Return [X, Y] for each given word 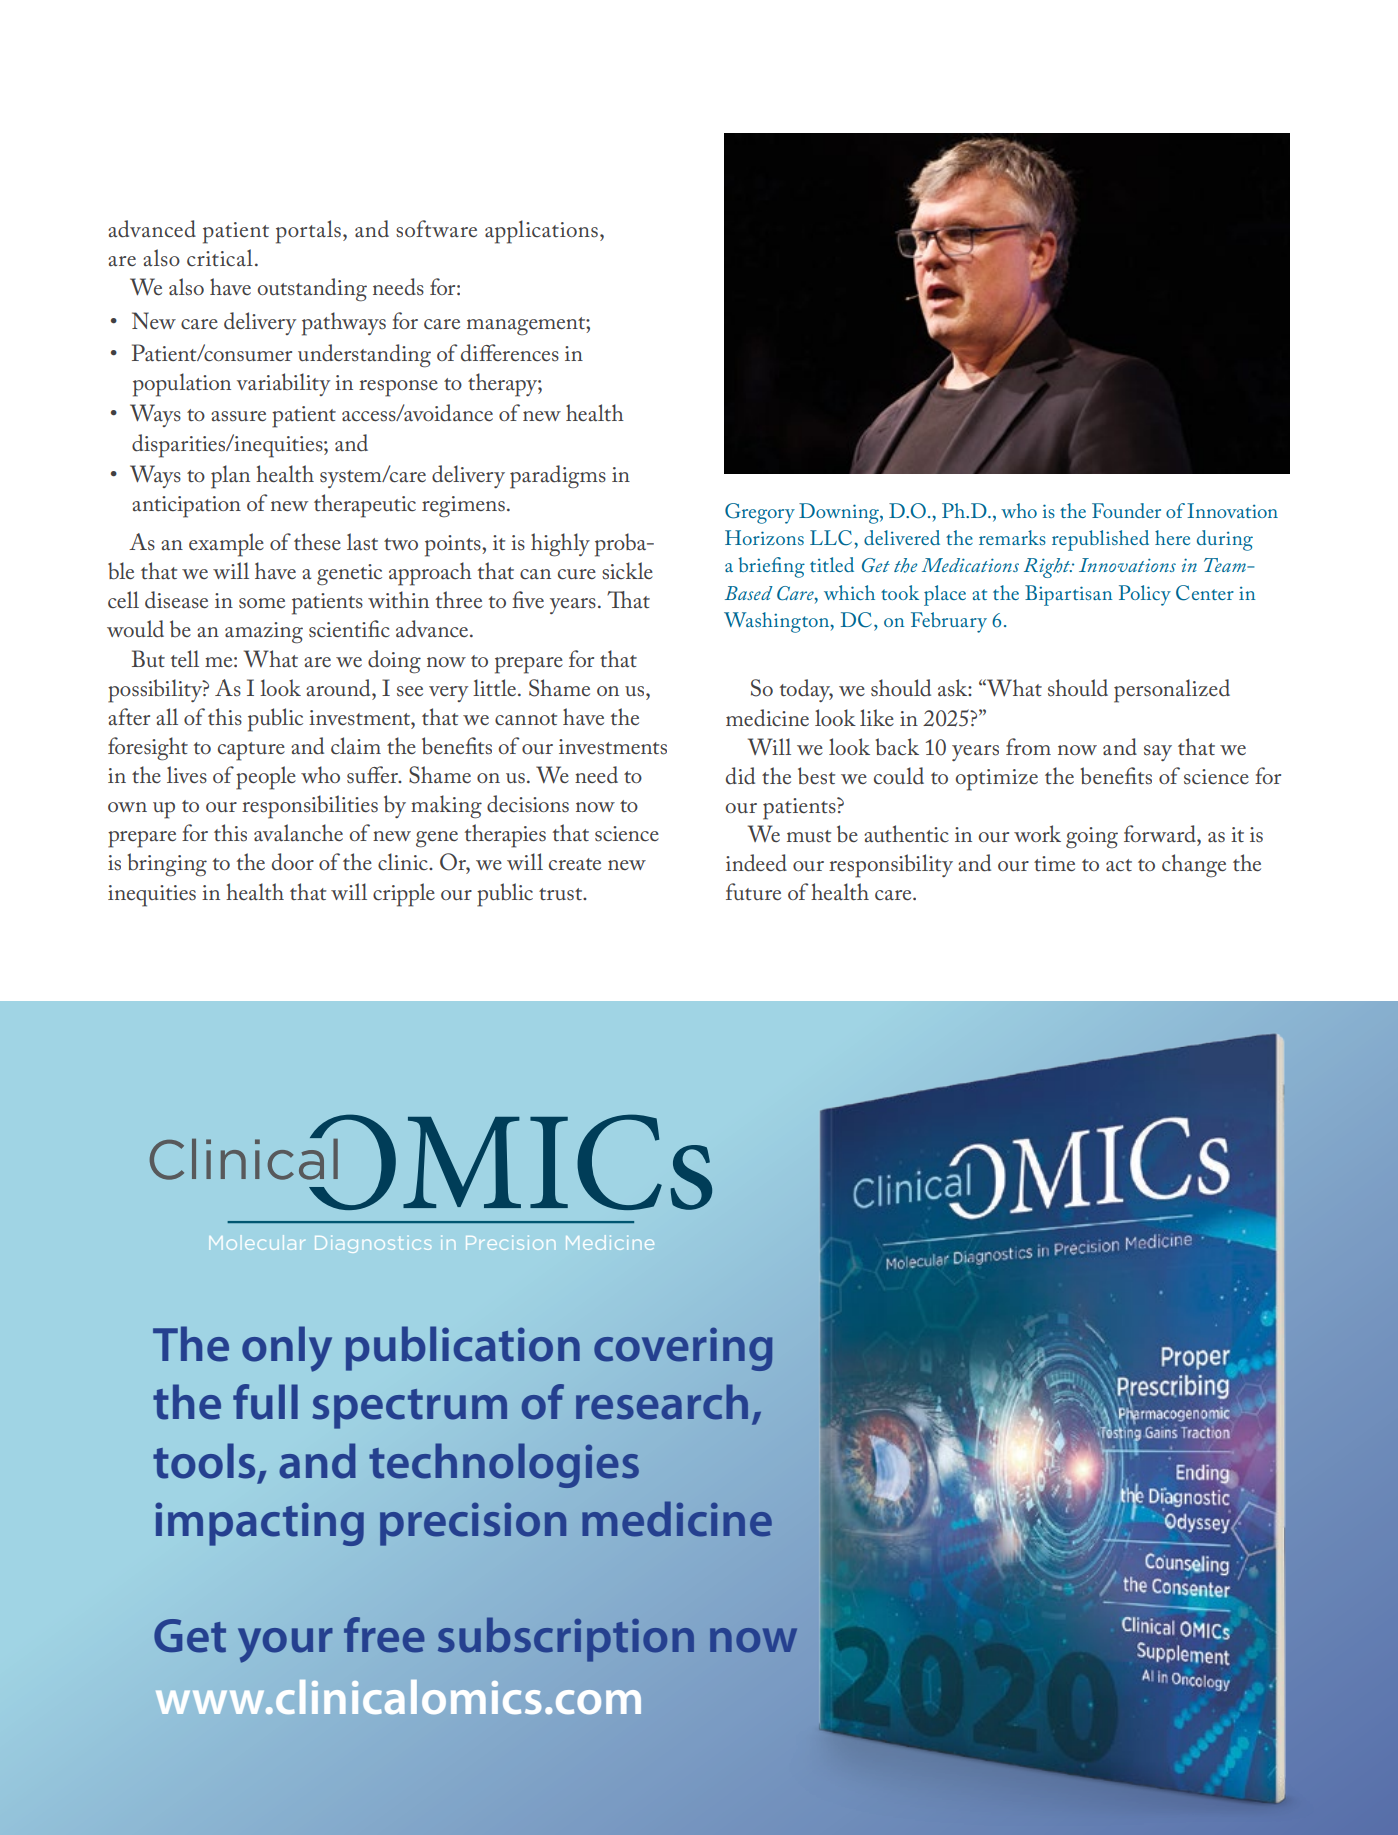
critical [220, 257]
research [662, 1402]
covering [683, 1349]
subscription [566, 1640]
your [285, 1645]
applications [541, 232]
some [262, 603]
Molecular [257, 1242]
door [293, 862]
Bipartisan [1068, 595]
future [753, 891]
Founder [1126, 510]
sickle [627, 571]
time [1054, 863]
